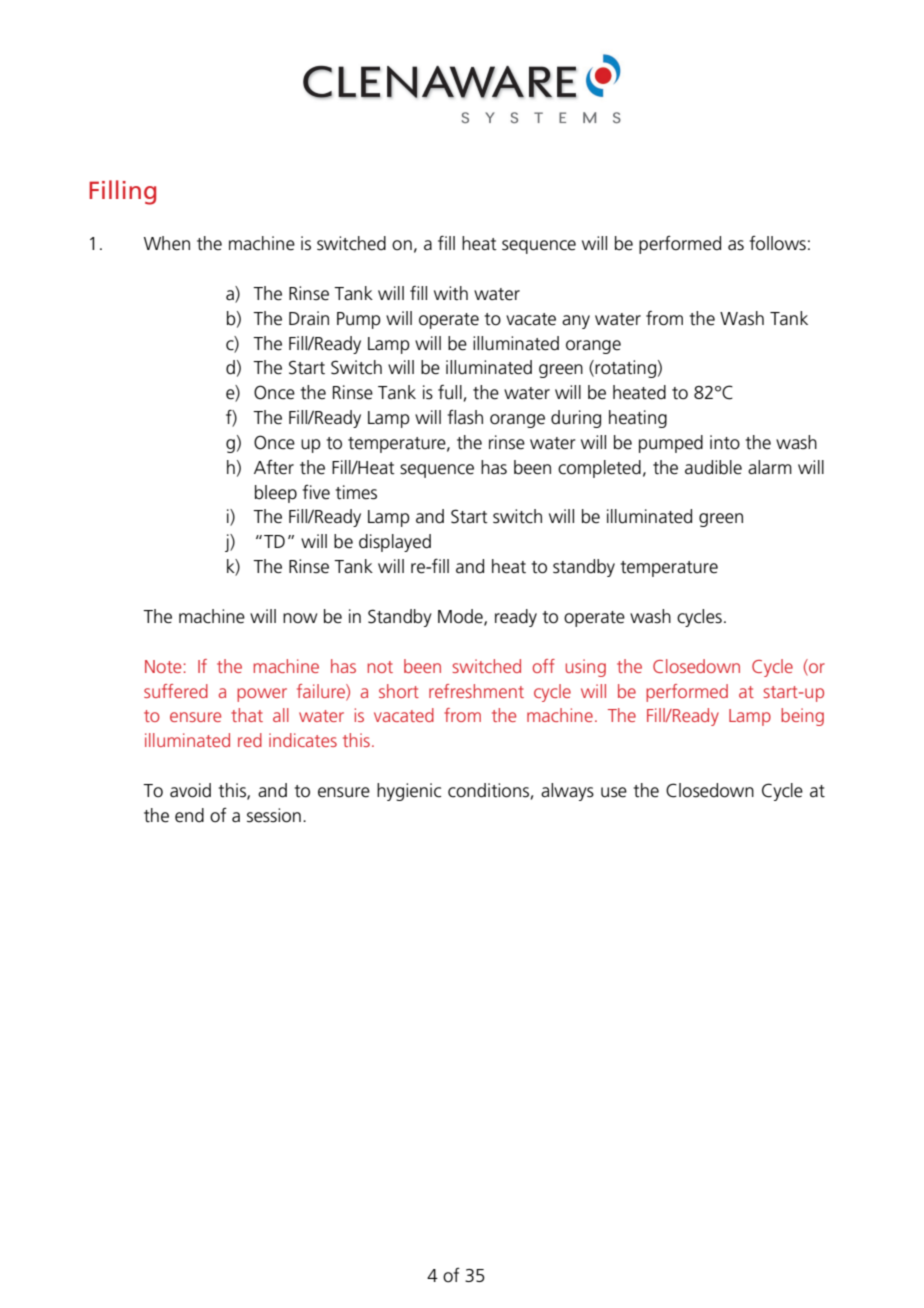 The height and width of the screenshot is (1308, 924). Describe the element at coordinates (167, 243) in the screenshot. I see `When` at that location.
